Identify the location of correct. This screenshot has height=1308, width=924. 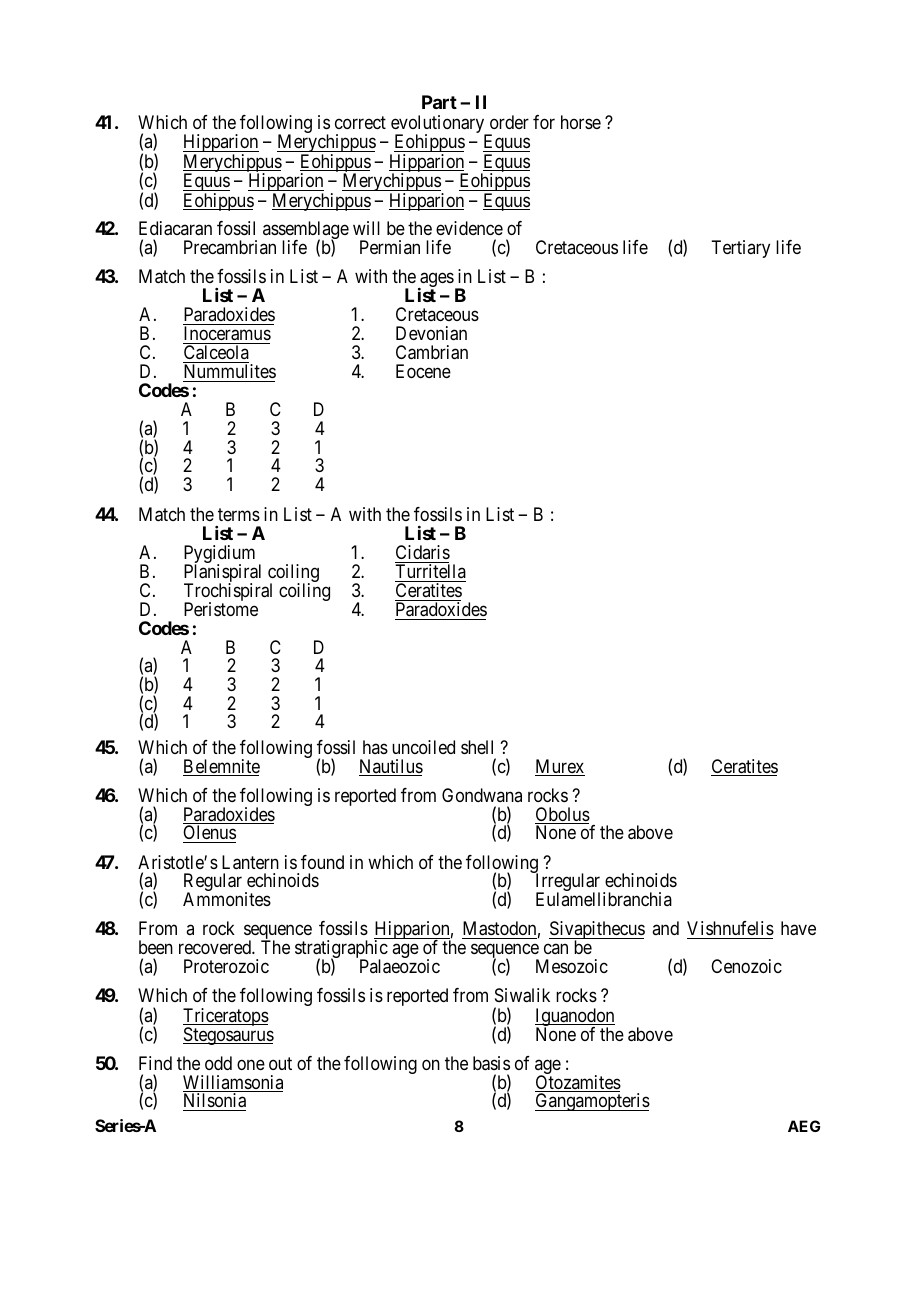
(360, 122).
